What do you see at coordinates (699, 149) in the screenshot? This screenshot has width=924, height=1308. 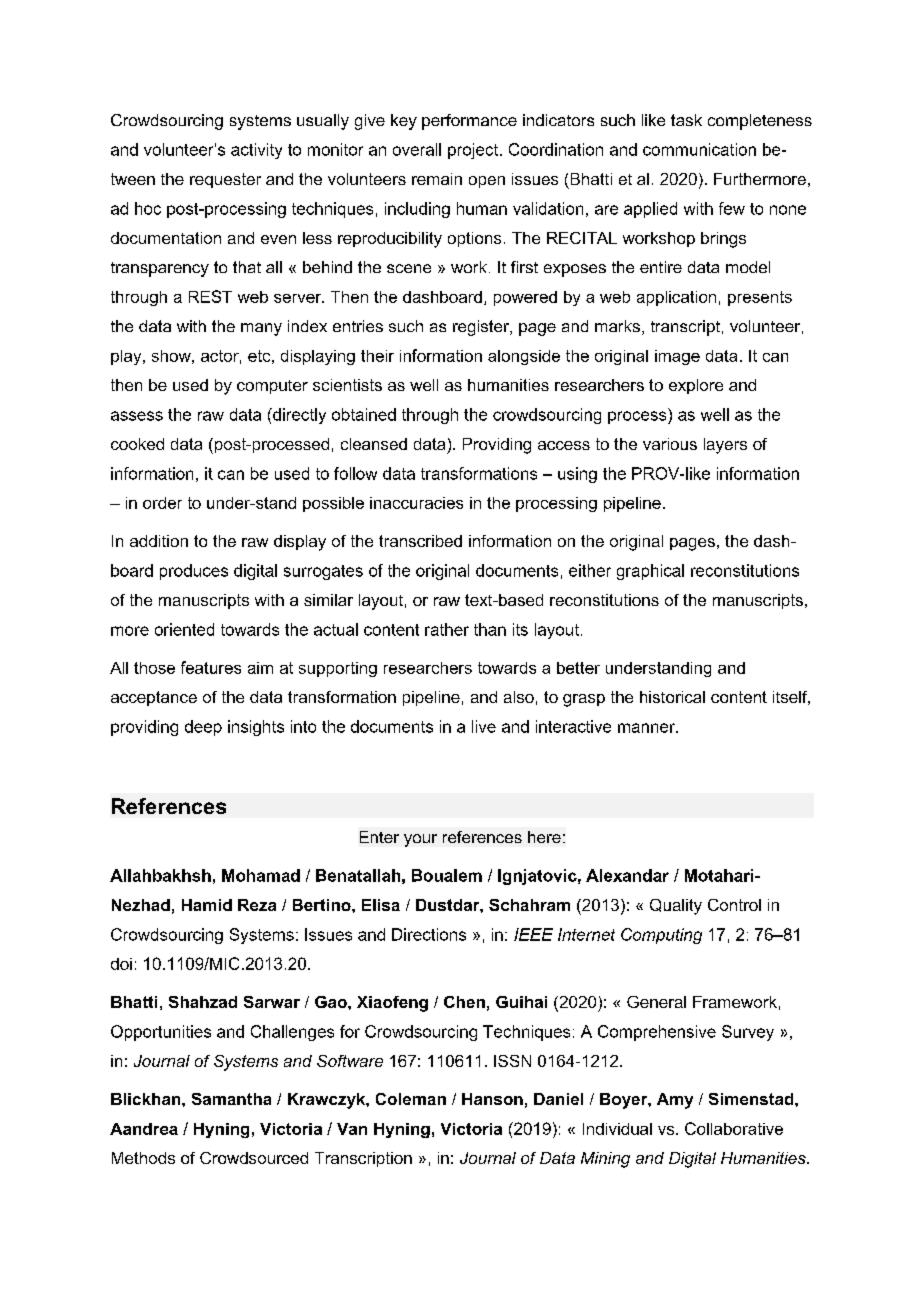 I see `communication` at bounding box center [699, 149].
